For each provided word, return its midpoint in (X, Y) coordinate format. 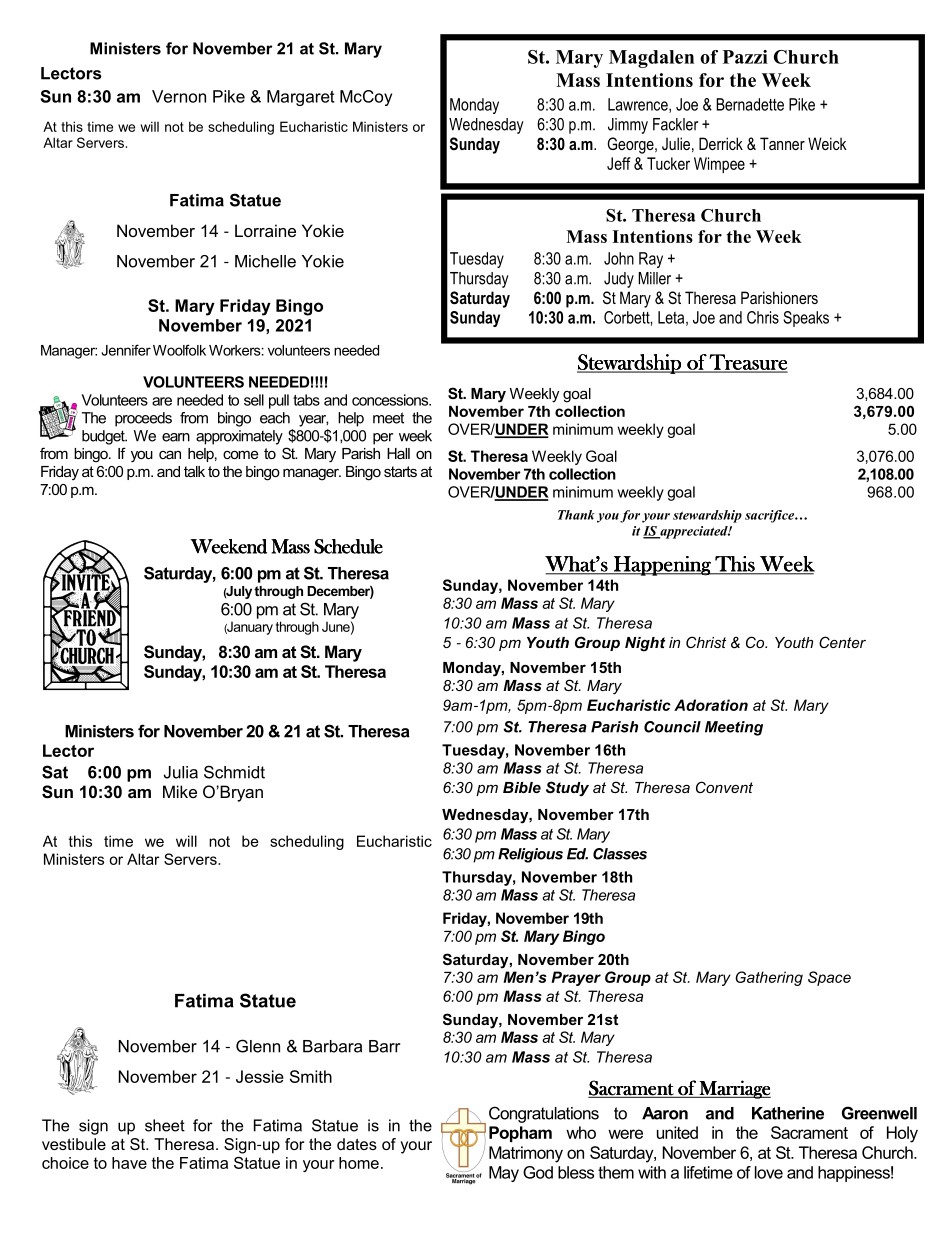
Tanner (782, 143)
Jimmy (628, 126)
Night (645, 644)
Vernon (179, 96)
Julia (181, 772)
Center (842, 642)
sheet (165, 1125)
